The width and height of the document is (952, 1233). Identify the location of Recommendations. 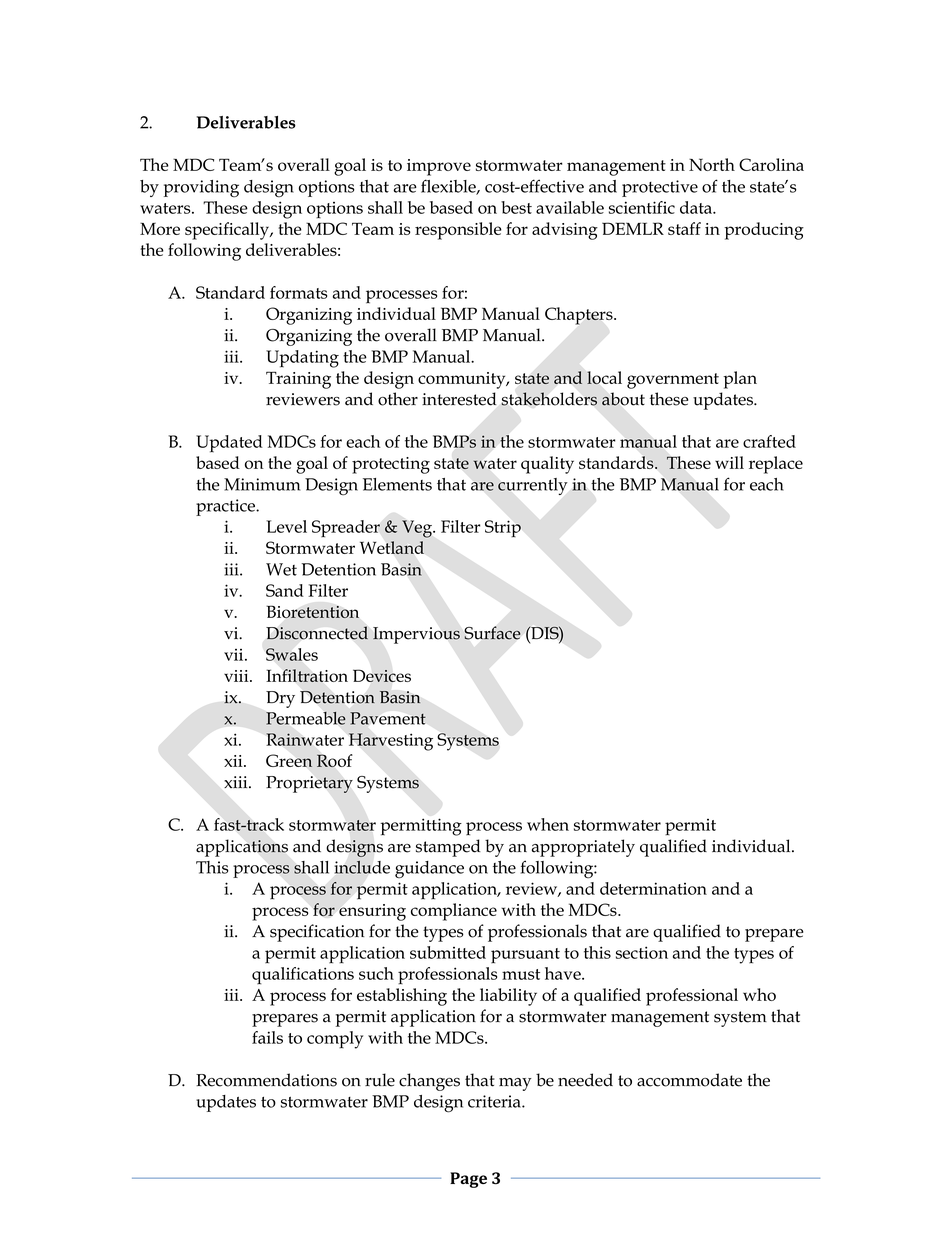
(266, 1080).
